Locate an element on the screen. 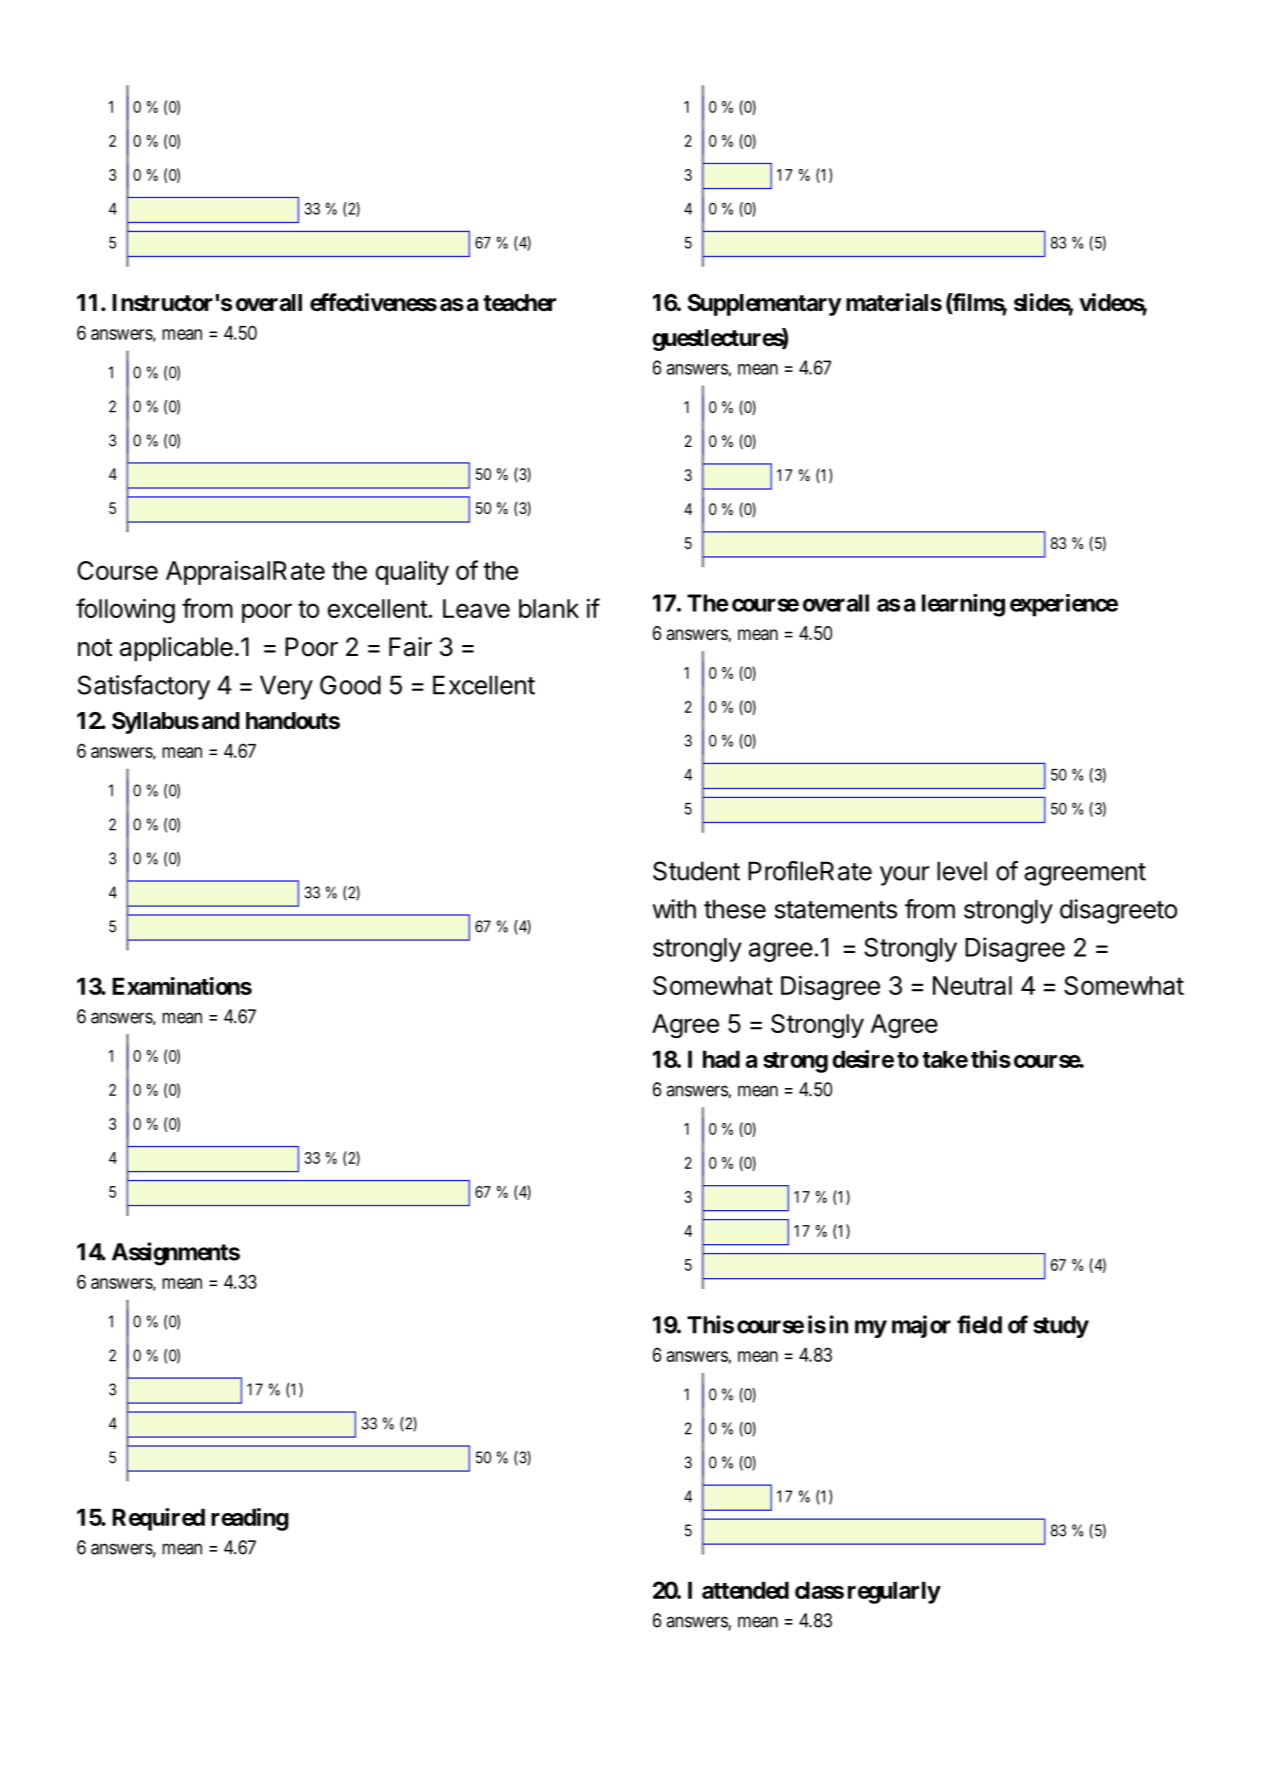 The height and width of the screenshot is (1784, 1261). attended is located at coordinates (745, 1590).
